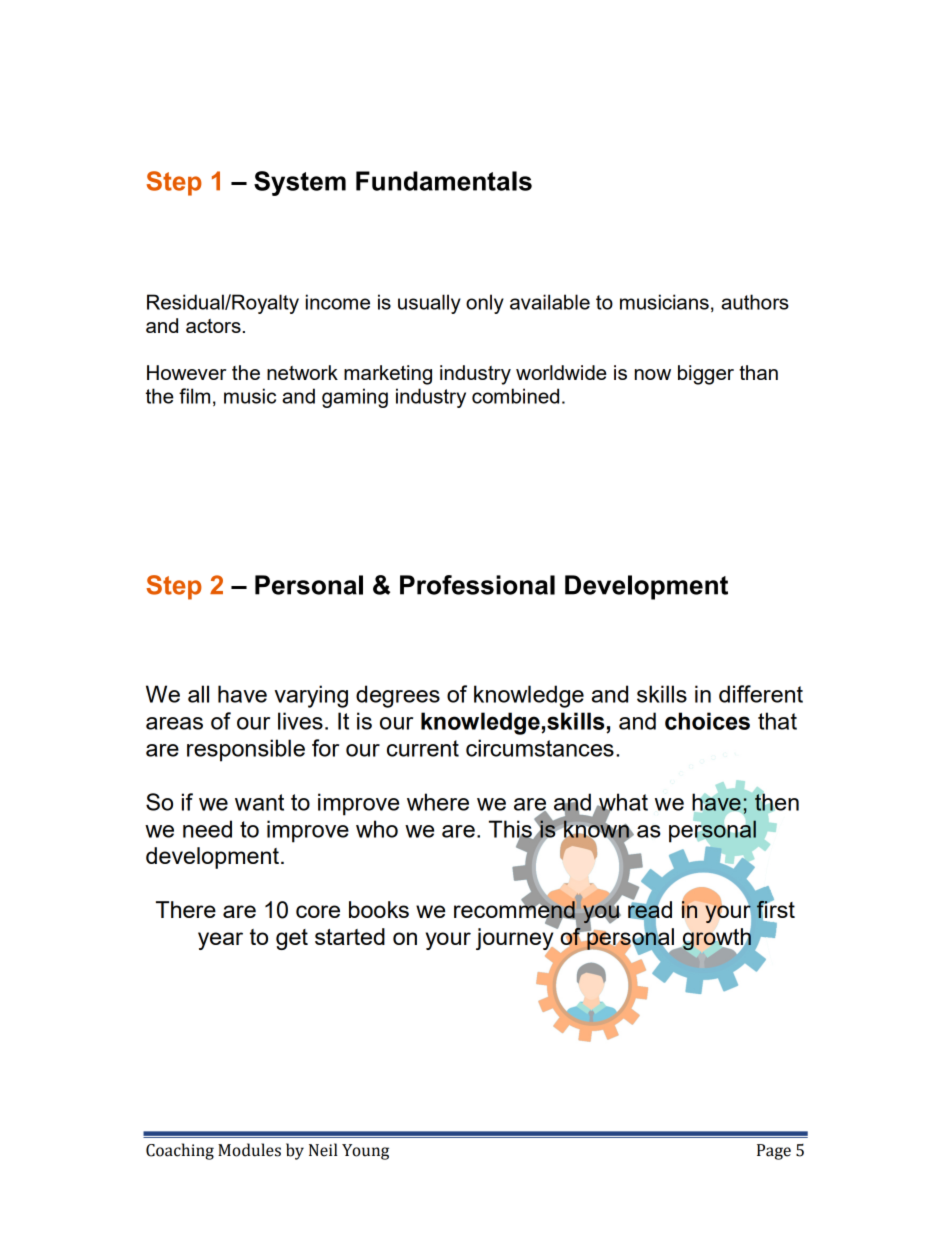 The image size is (952, 1233). Describe the element at coordinates (259, 802) in the screenshot. I see `want` at that location.
